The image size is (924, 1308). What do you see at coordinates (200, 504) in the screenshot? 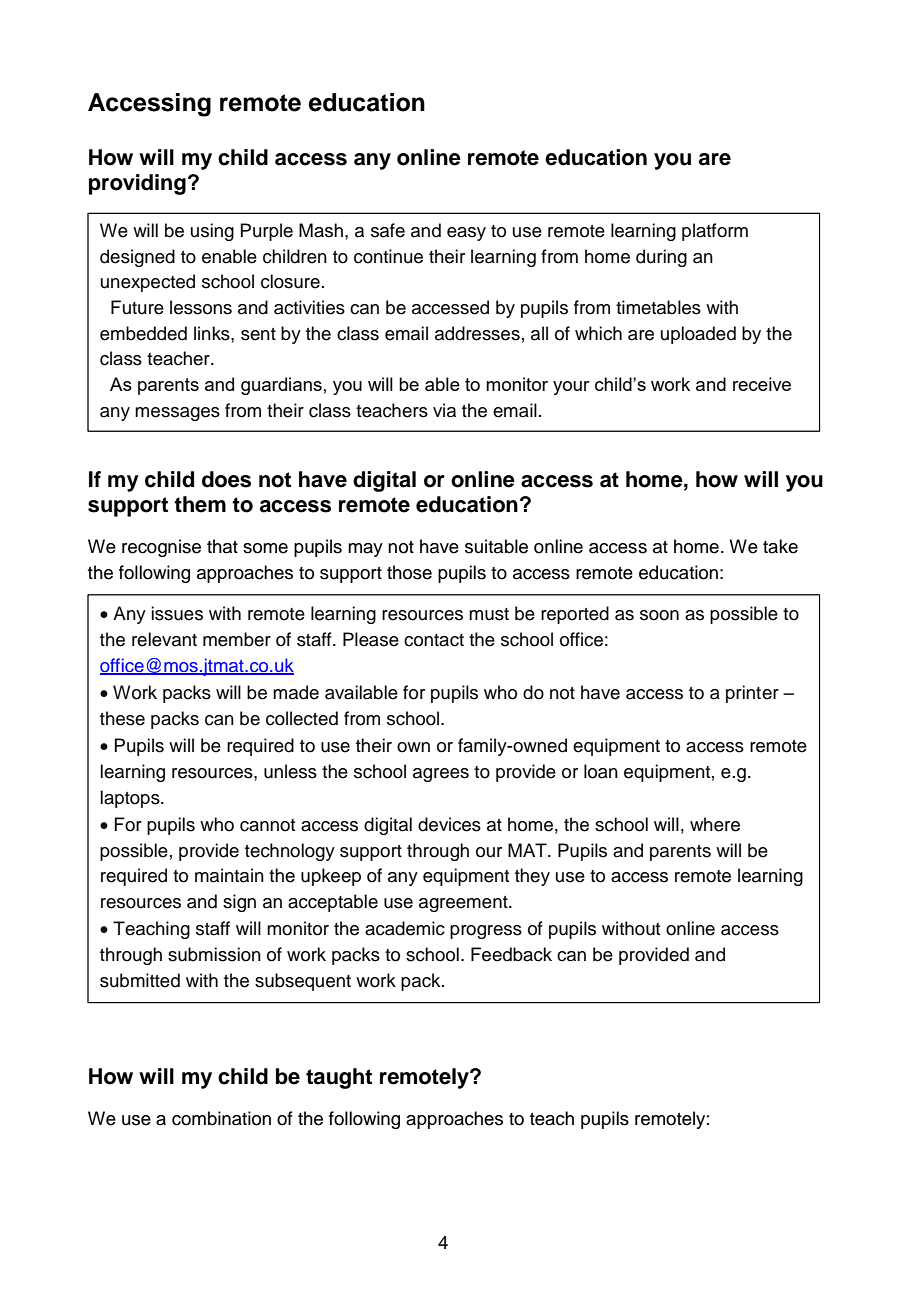
I see `them` at bounding box center [200, 504].
